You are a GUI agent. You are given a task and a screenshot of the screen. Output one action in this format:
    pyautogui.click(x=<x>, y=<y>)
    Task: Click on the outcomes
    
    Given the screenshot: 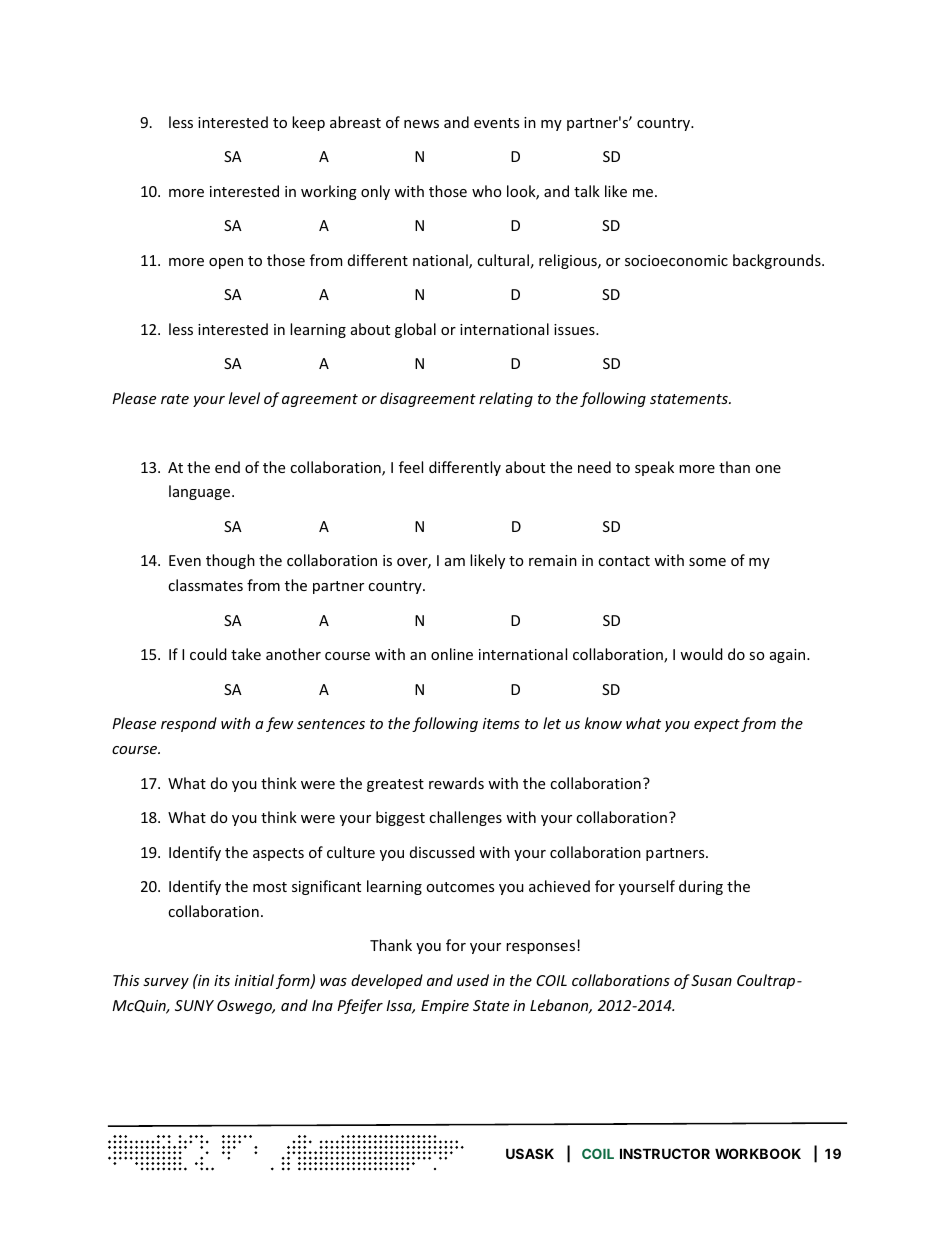 What is the action you would take?
    pyautogui.click(x=460, y=887)
